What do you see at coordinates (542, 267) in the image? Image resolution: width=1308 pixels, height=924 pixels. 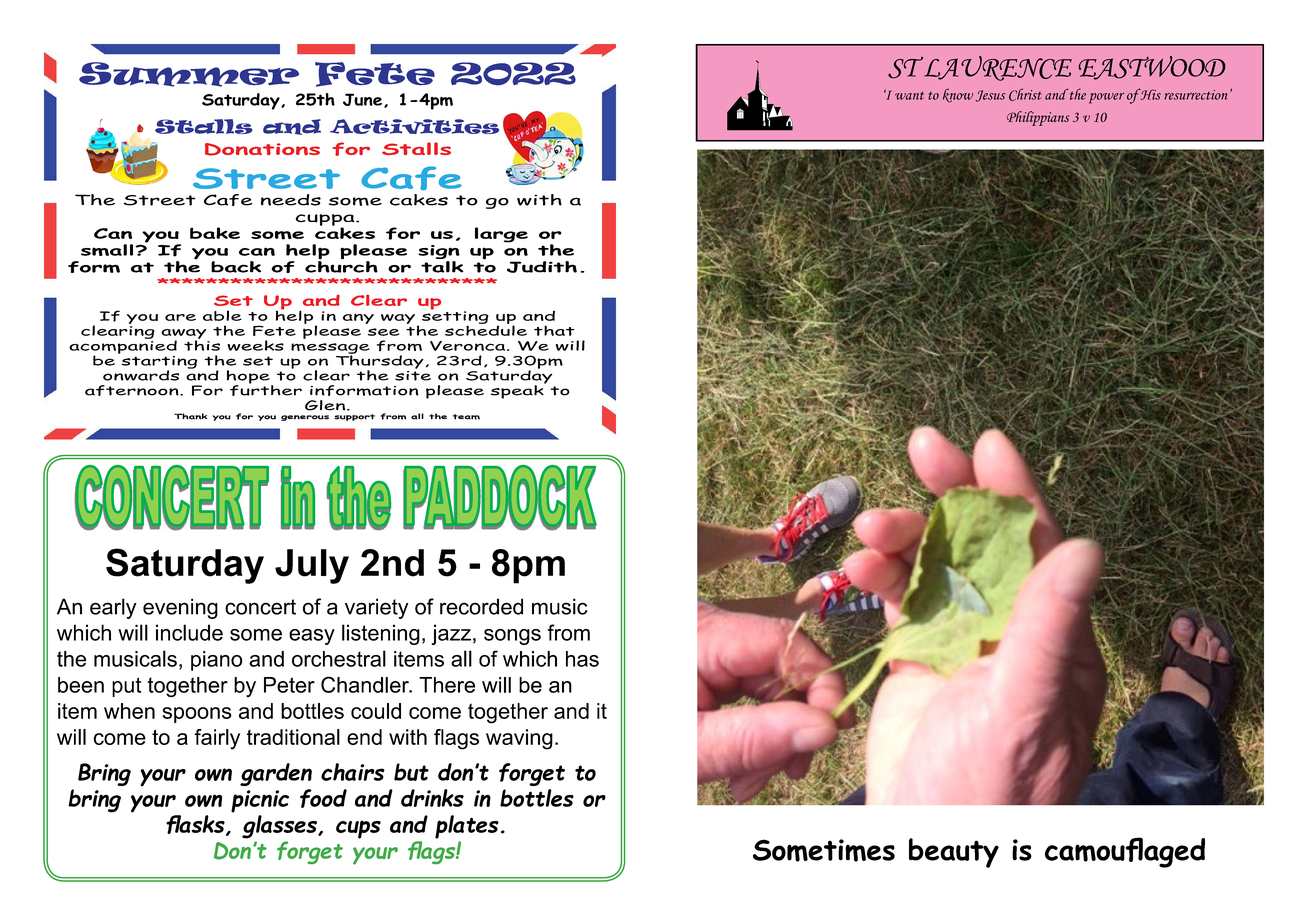 I see `Judith` at bounding box center [542, 267].
